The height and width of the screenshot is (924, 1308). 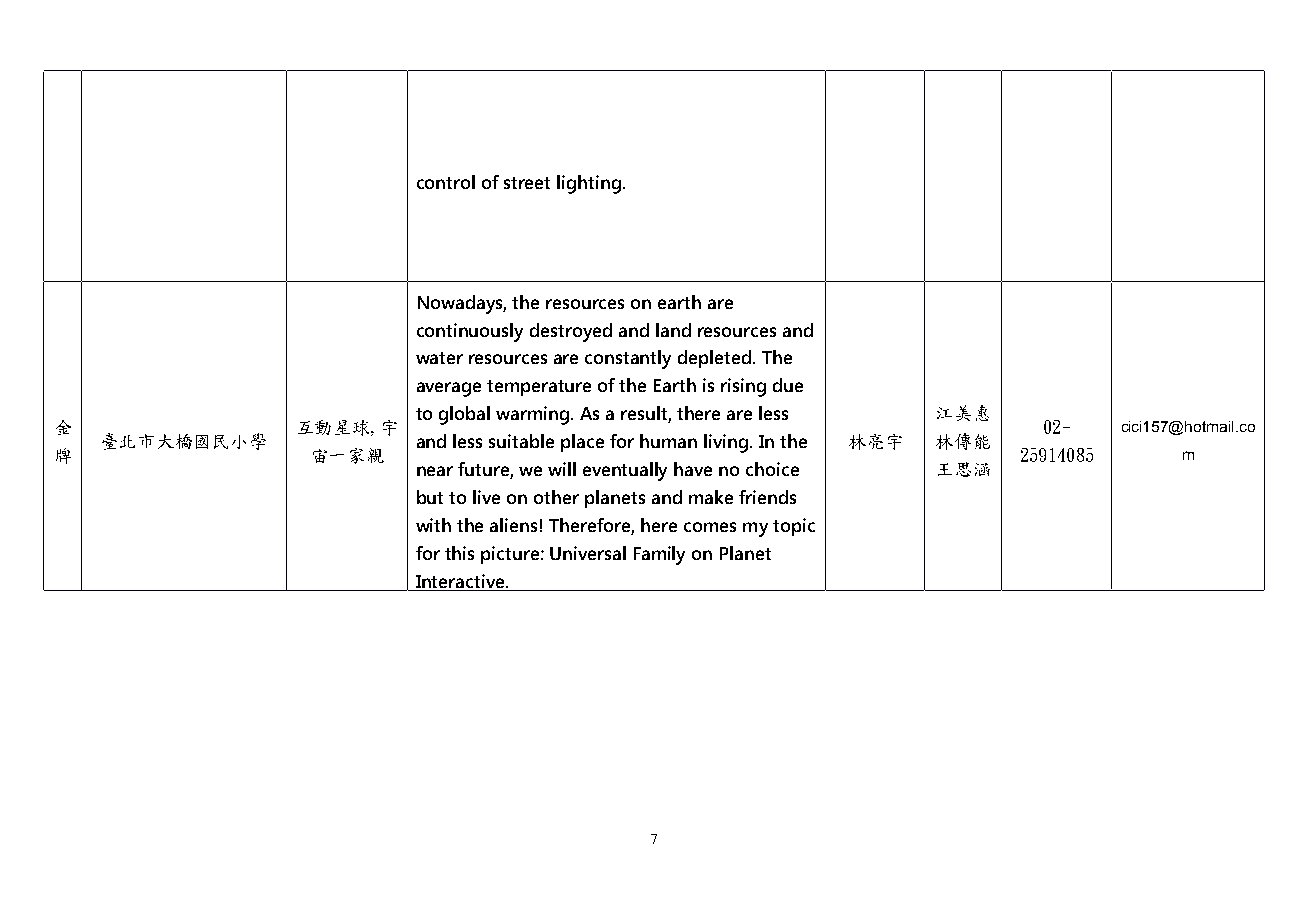 I want to click on street, so click(x=527, y=183).
